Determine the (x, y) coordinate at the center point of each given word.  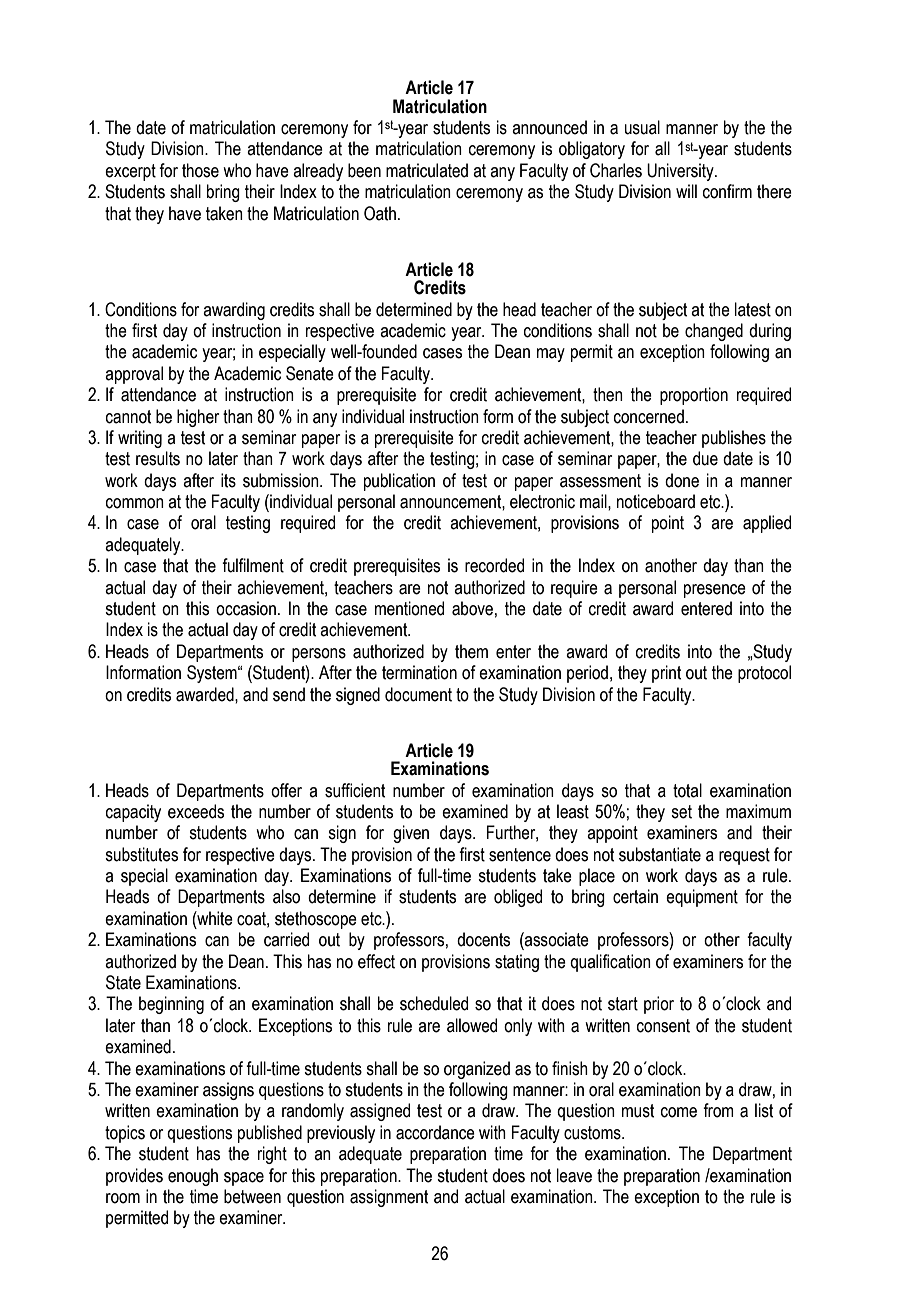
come (679, 1112)
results (158, 458)
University (681, 172)
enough (193, 1177)
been (364, 170)
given (411, 834)
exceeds (196, 811)
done (682, 480)
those (200, 170)
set (681, 812)
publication (399, 482)
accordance (435, 1132)
